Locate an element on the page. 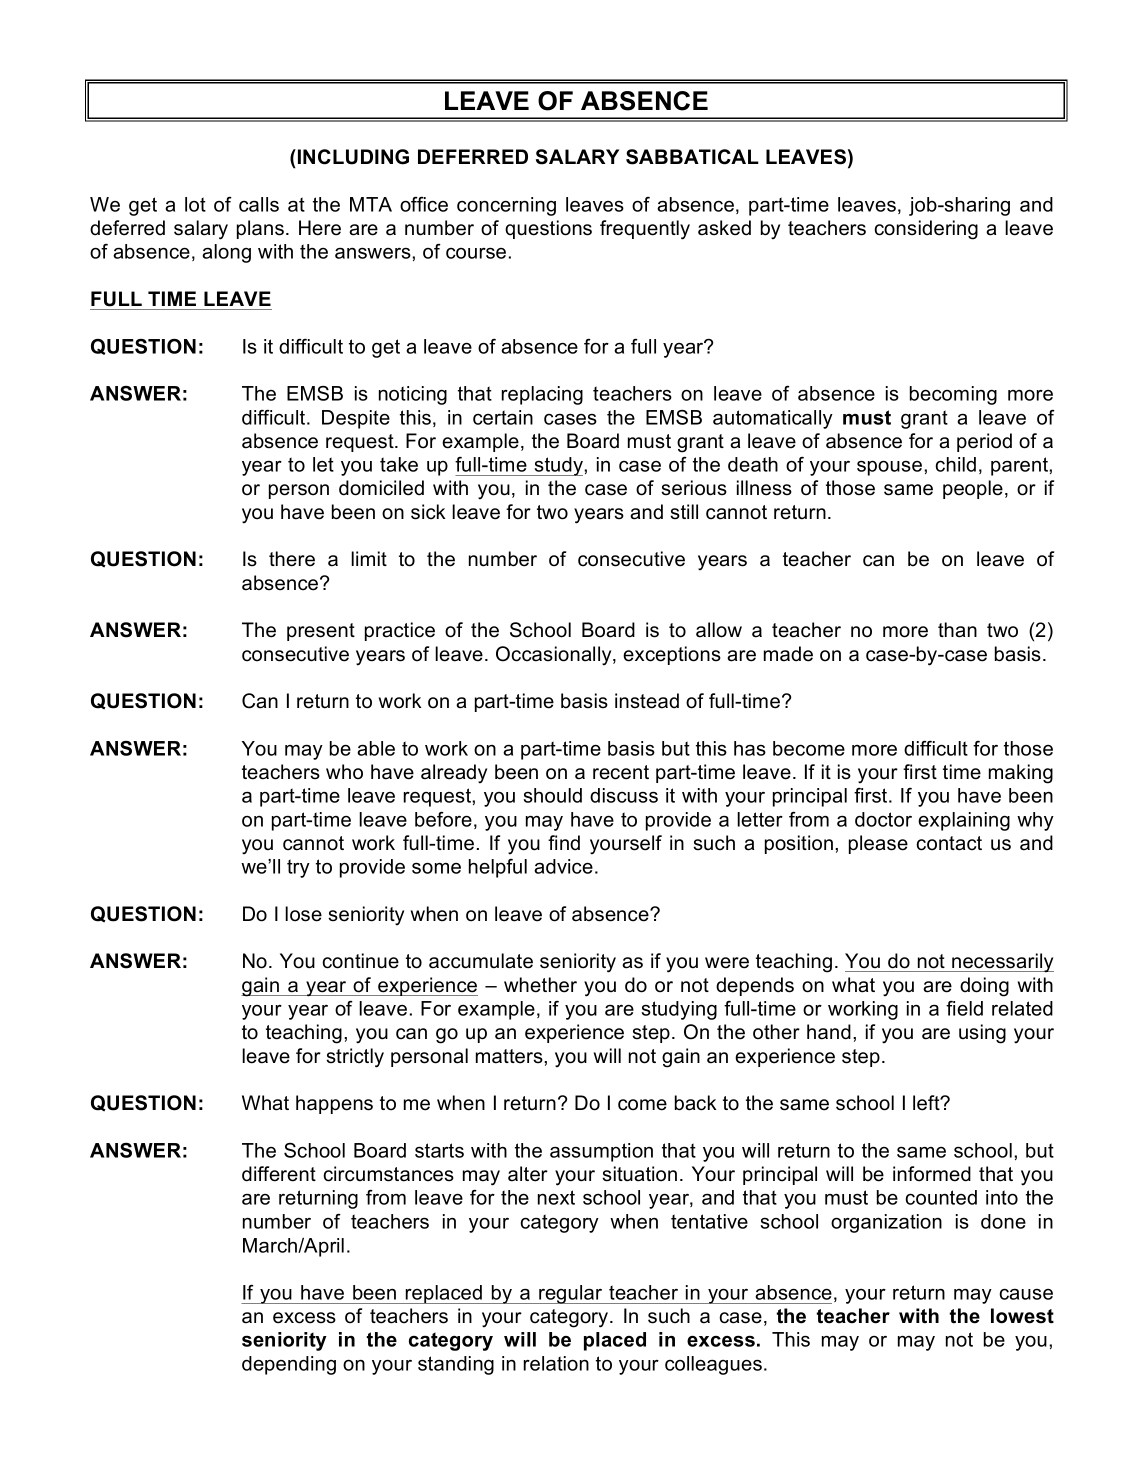 This page has height=1481, width=1144. considering is located at coordinates (926, 230).
